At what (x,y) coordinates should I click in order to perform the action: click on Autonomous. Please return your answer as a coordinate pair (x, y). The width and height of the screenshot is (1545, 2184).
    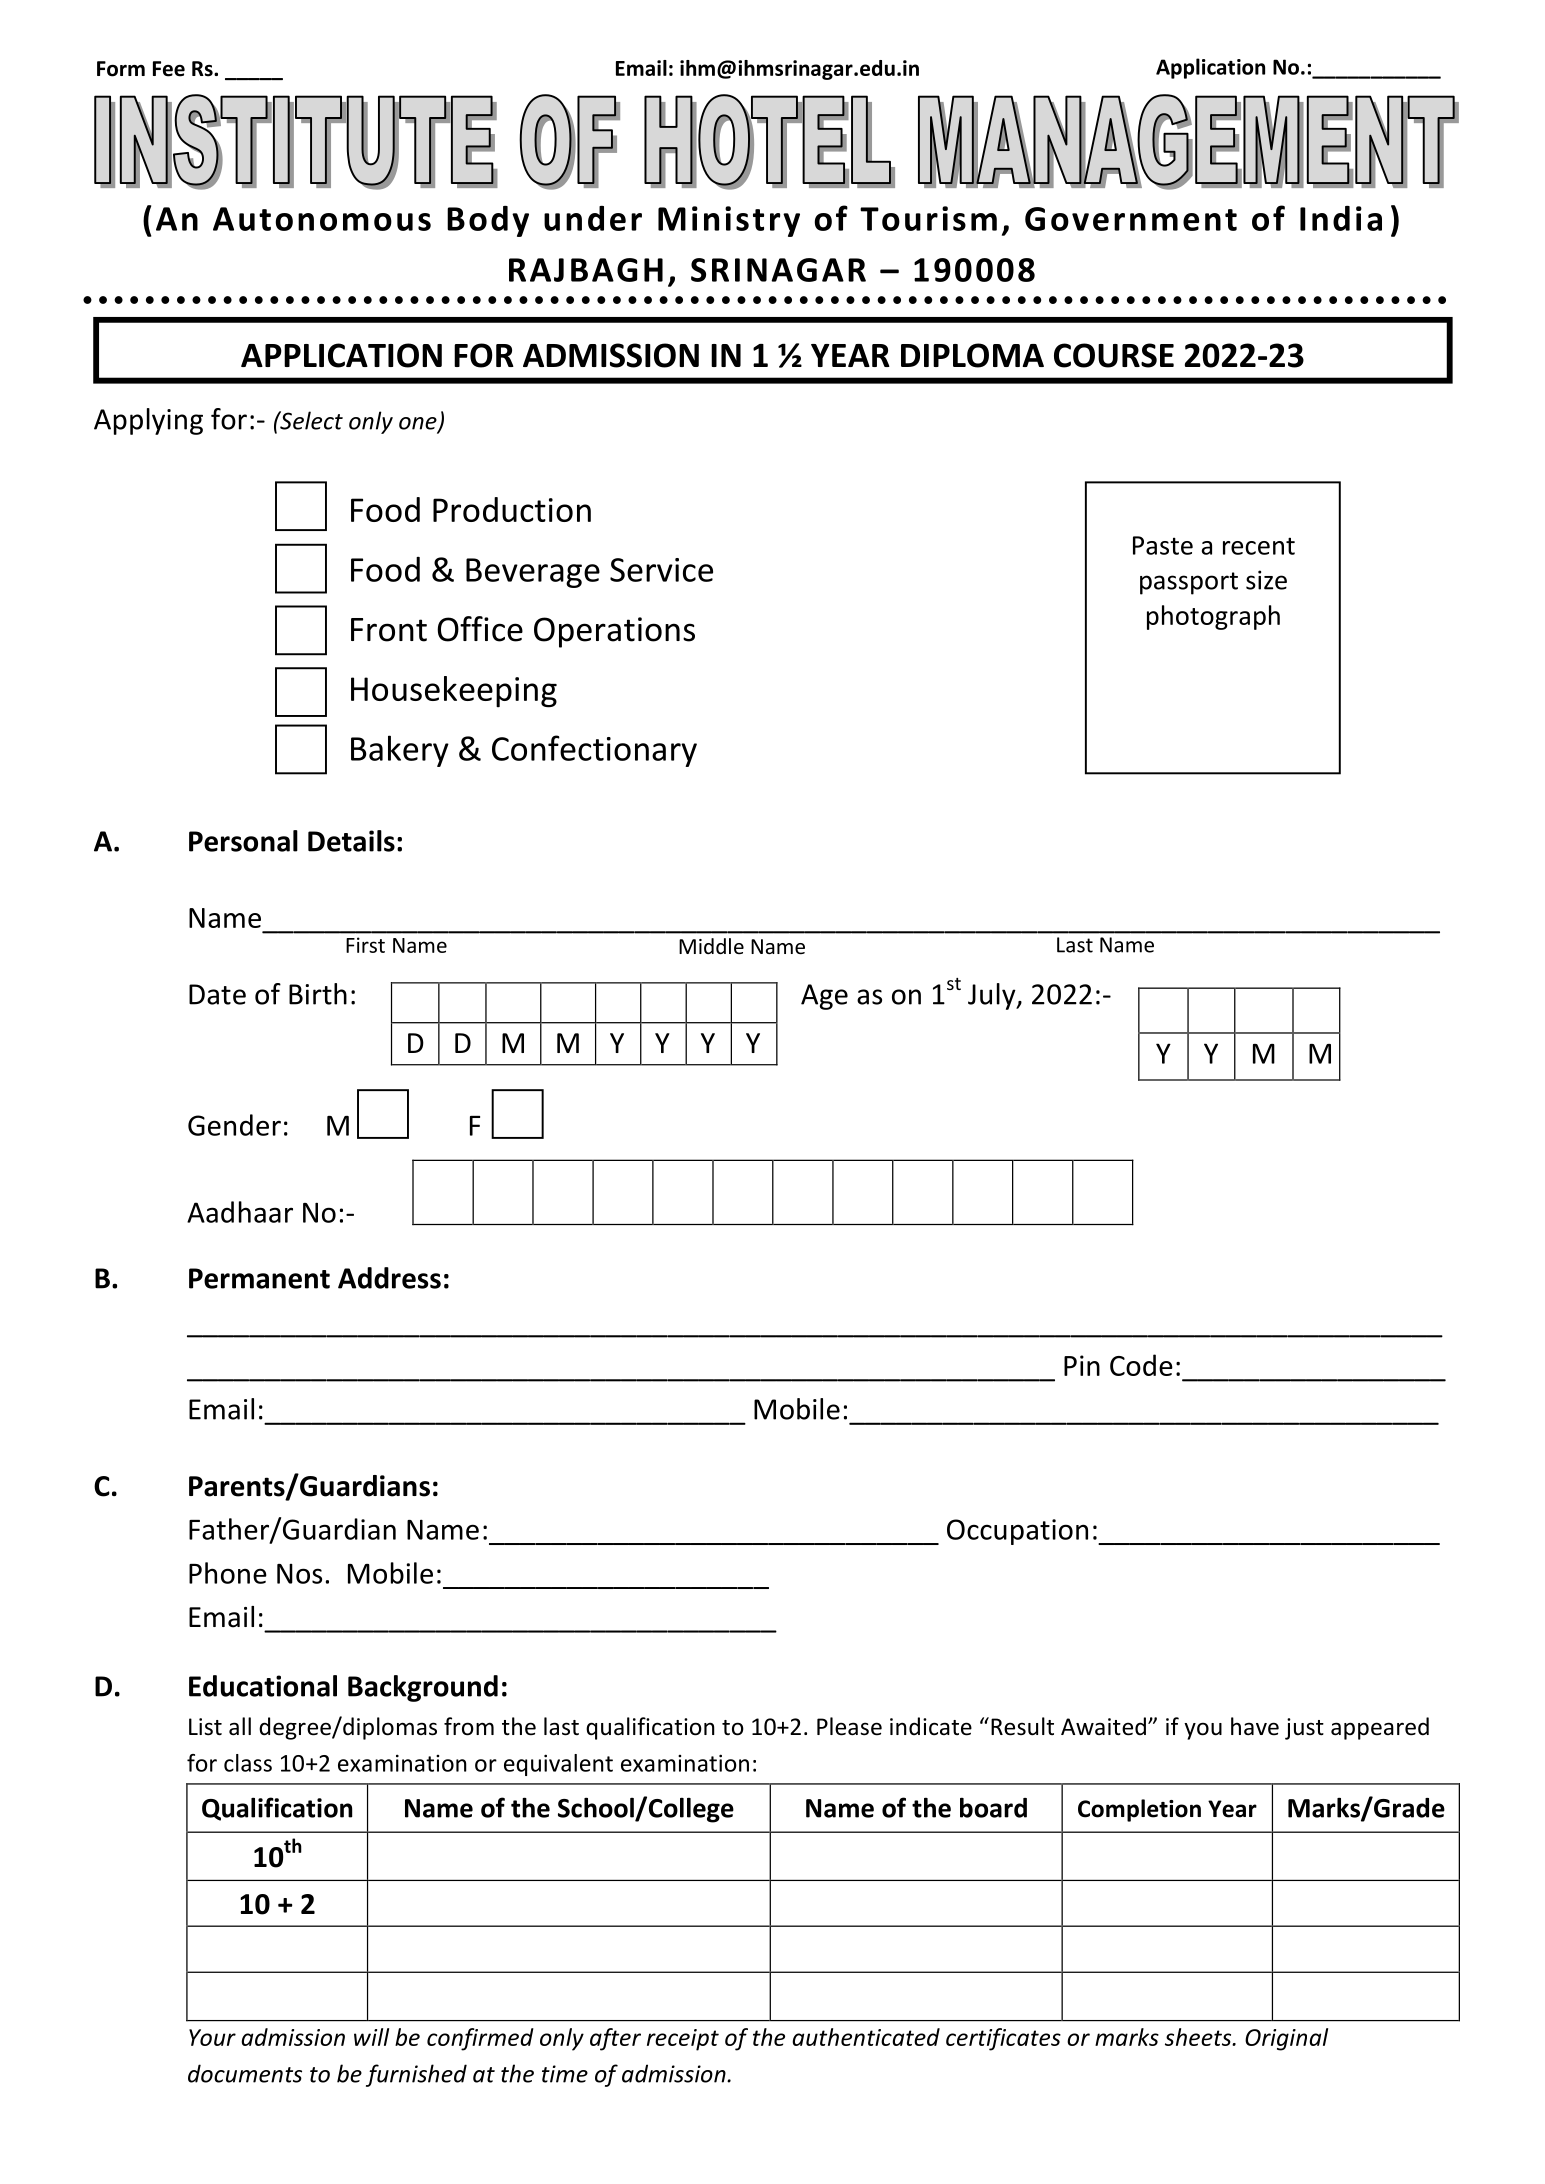
    Looking at the image, I should click on (322, 219).
